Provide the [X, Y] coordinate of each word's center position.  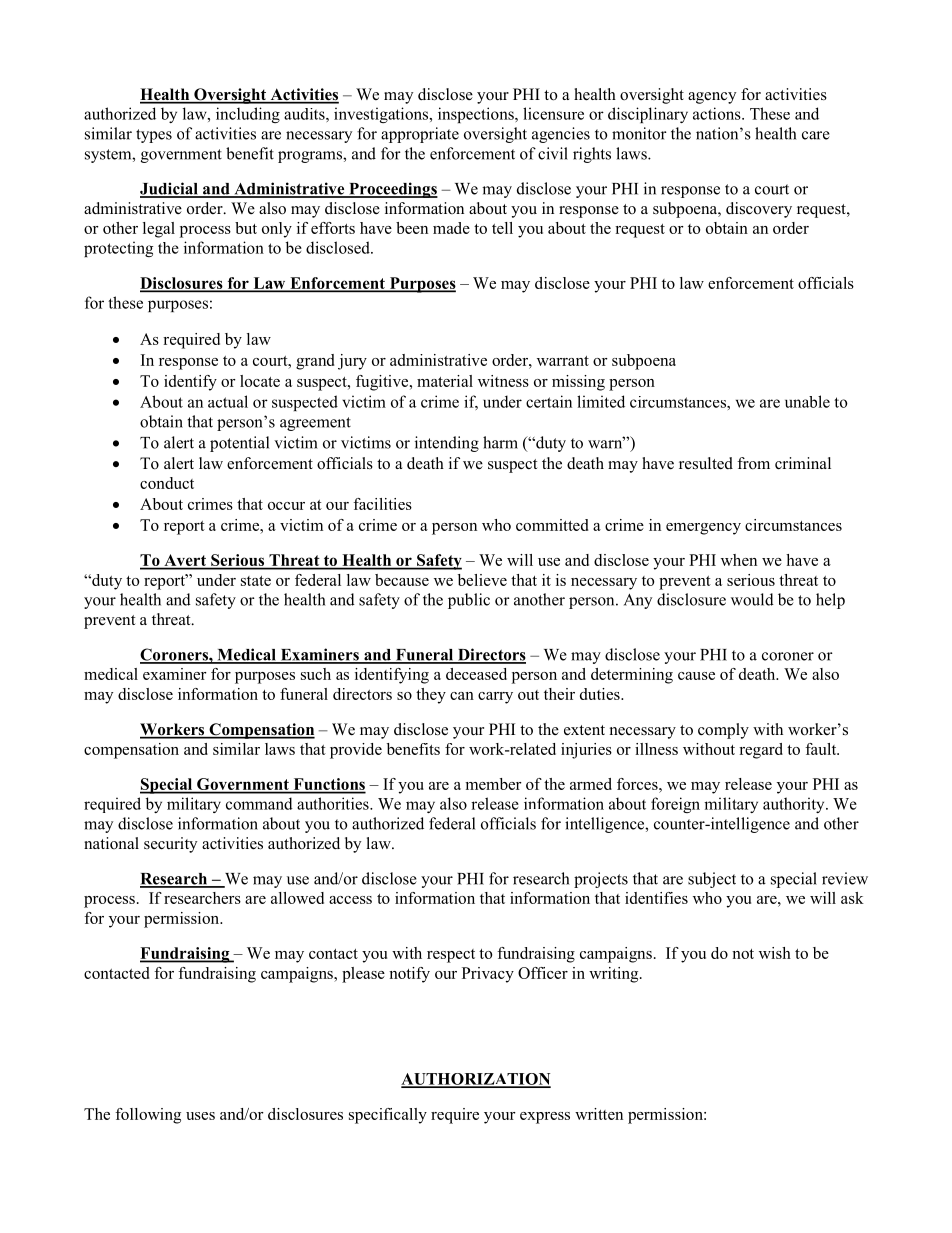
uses [200, 1116]
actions [718, 113]
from [753, 463]
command [259, 803]
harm [500, 442]
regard [761, 751]
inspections [477, 115]
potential [239, 444]
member [493, 784]
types [154, 136]
